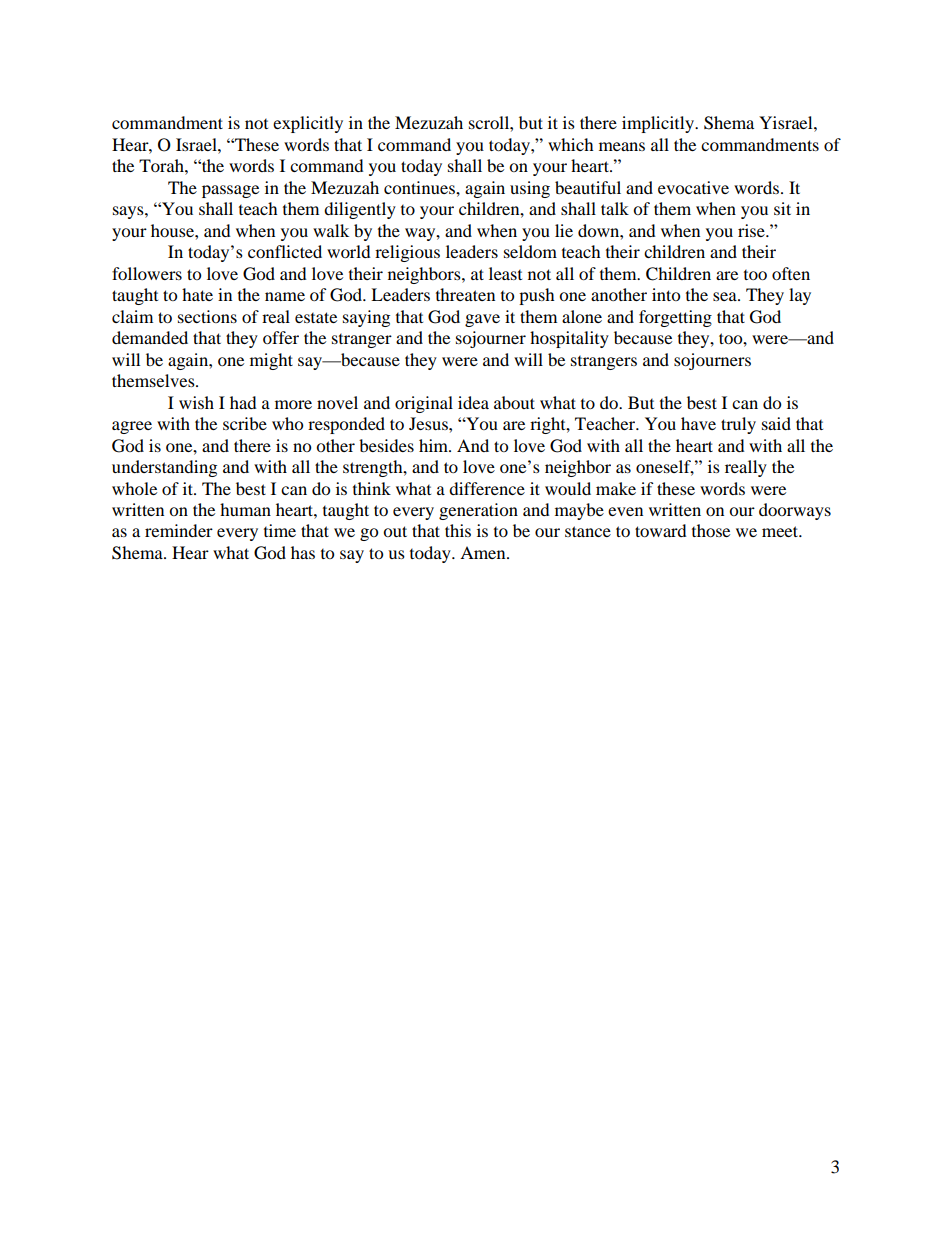 The height and width of the image is (1233, 952). Describe the element at coordinates (711, 530) in the image. I see `those` at that location.
